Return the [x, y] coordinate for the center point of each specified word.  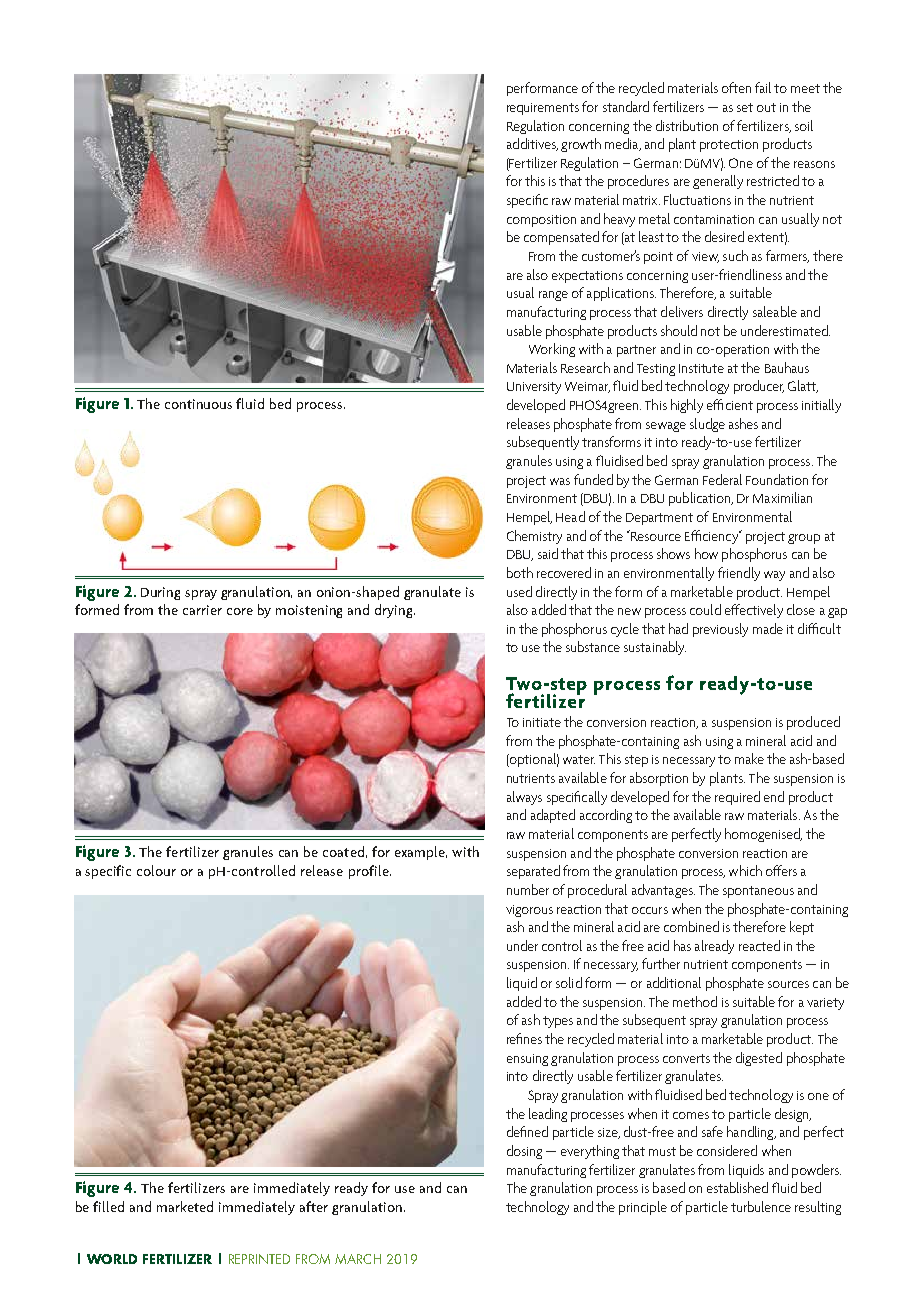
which [745, 870]
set [745, 107]
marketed [185, 1206]
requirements [543, 109]
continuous [198, 404]
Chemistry [534, 537]
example [421, 853]
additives [532, 144]
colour [156, 870]
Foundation [777, 479]
